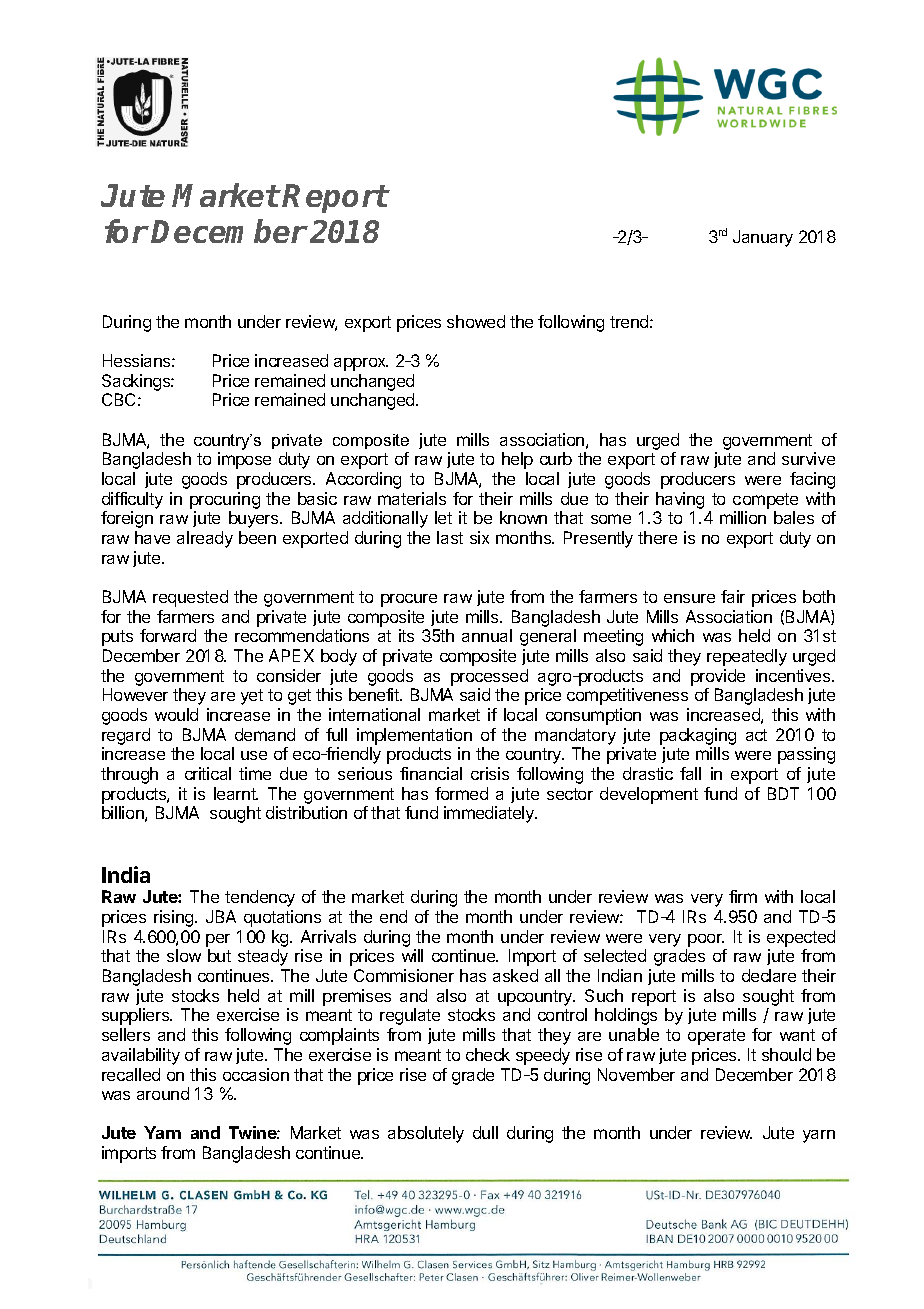 The width and height of the screenshot is (924, 1309). What do you see at coordinates (361, 364) in the screenshot?
I see `approx` at bounding box center [361, 364].
